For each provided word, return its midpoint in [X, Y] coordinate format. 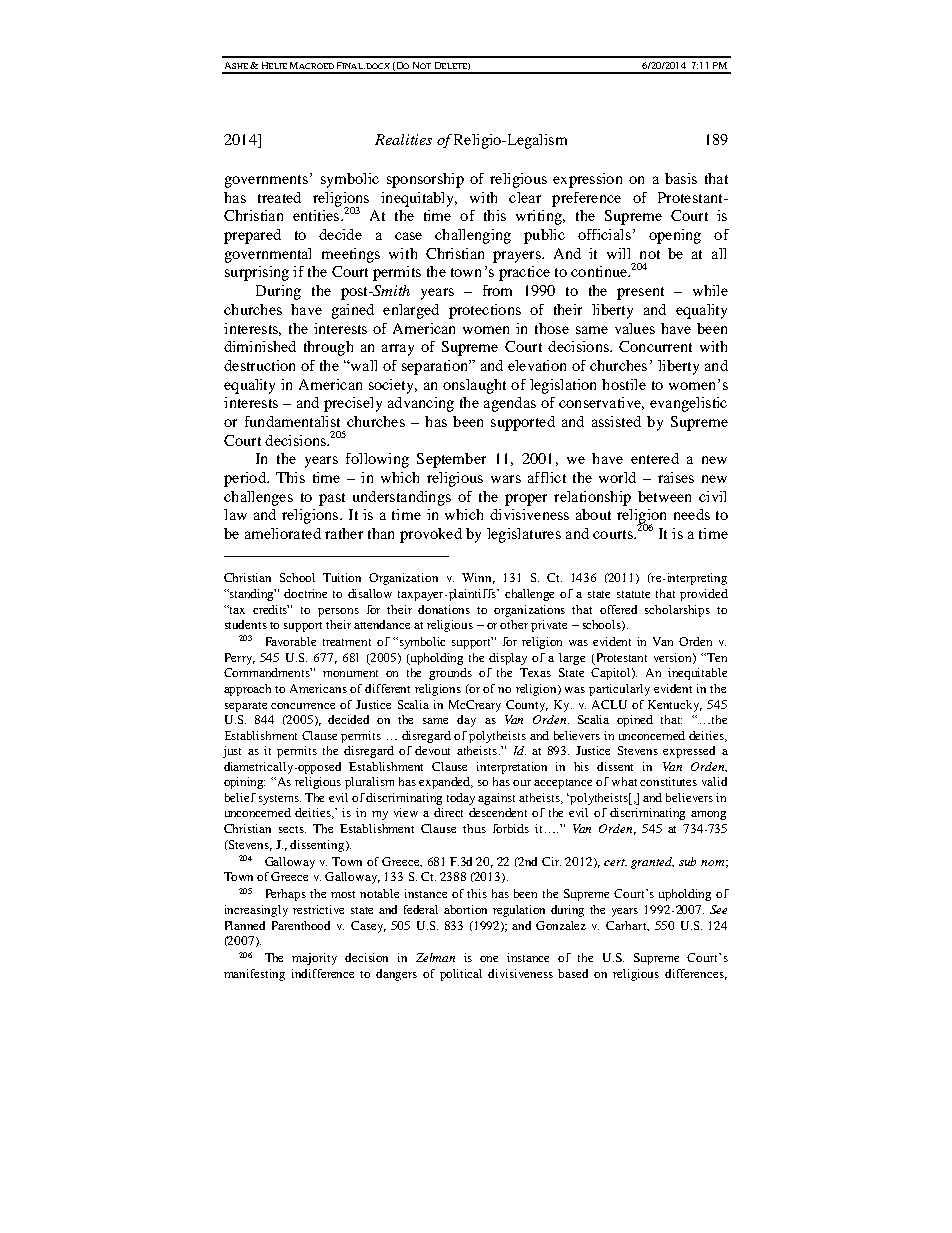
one [489, 959]
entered [655, 458]
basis [681, 178]
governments [266, 181]
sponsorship [425, 180]
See [718, 909]
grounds [450, 674]
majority [314, 959]
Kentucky [675, 706]
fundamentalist [292, 421]
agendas [510, 404]
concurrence [303, 706]
